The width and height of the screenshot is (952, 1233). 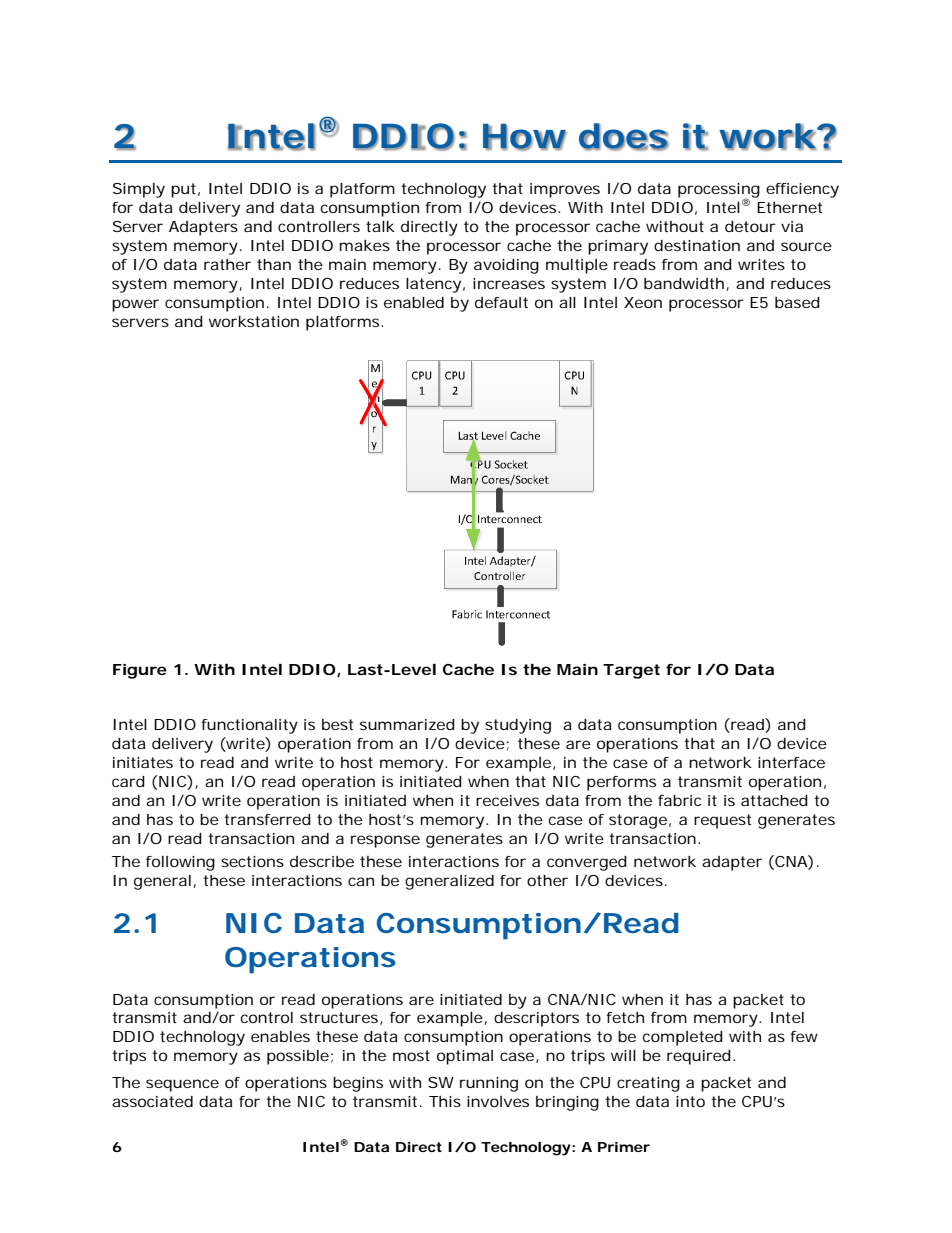 I want to click on transferred, so click(x=267, y=819).
